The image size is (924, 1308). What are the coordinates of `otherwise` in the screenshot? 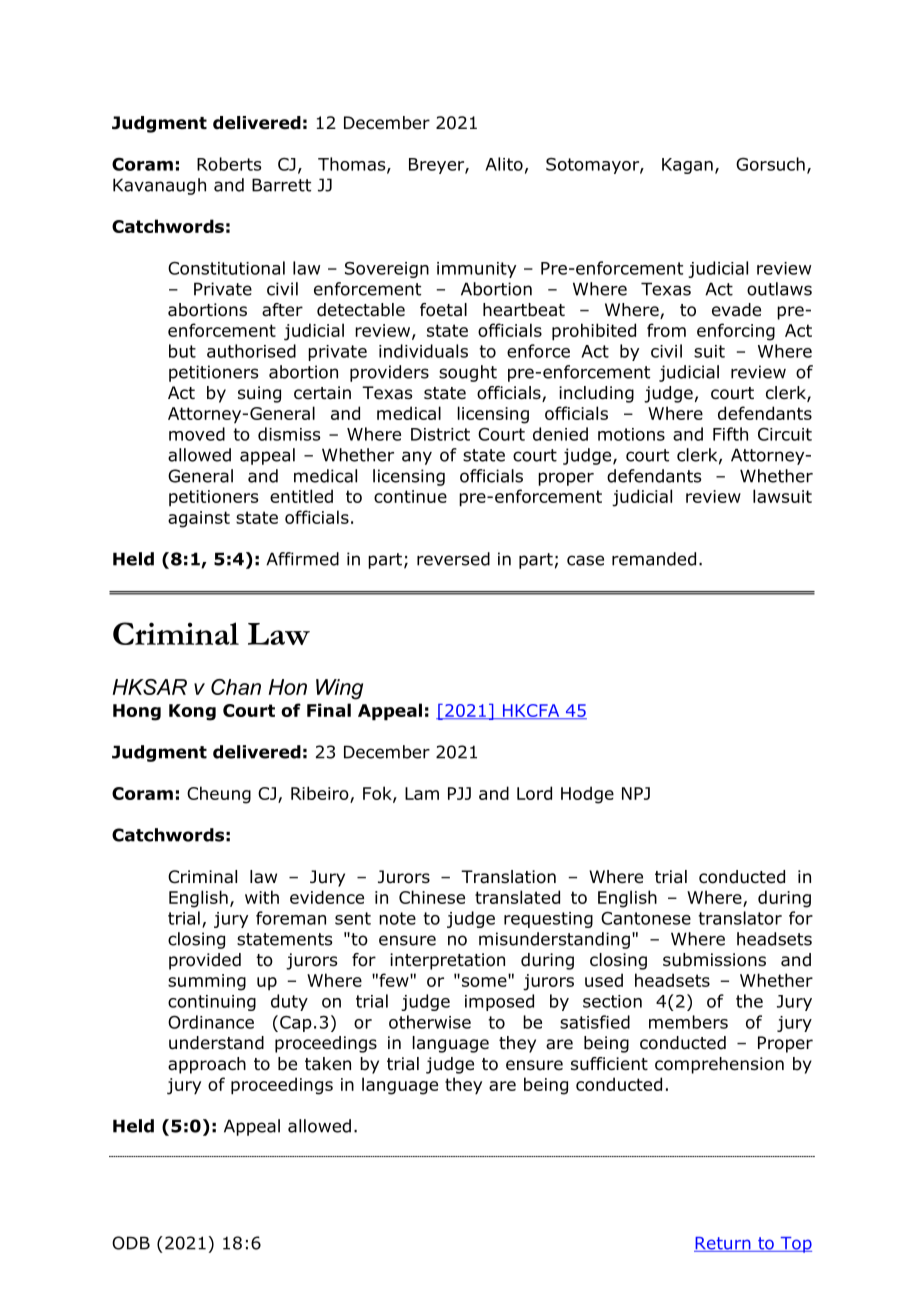 It's located at (430, 1022).
